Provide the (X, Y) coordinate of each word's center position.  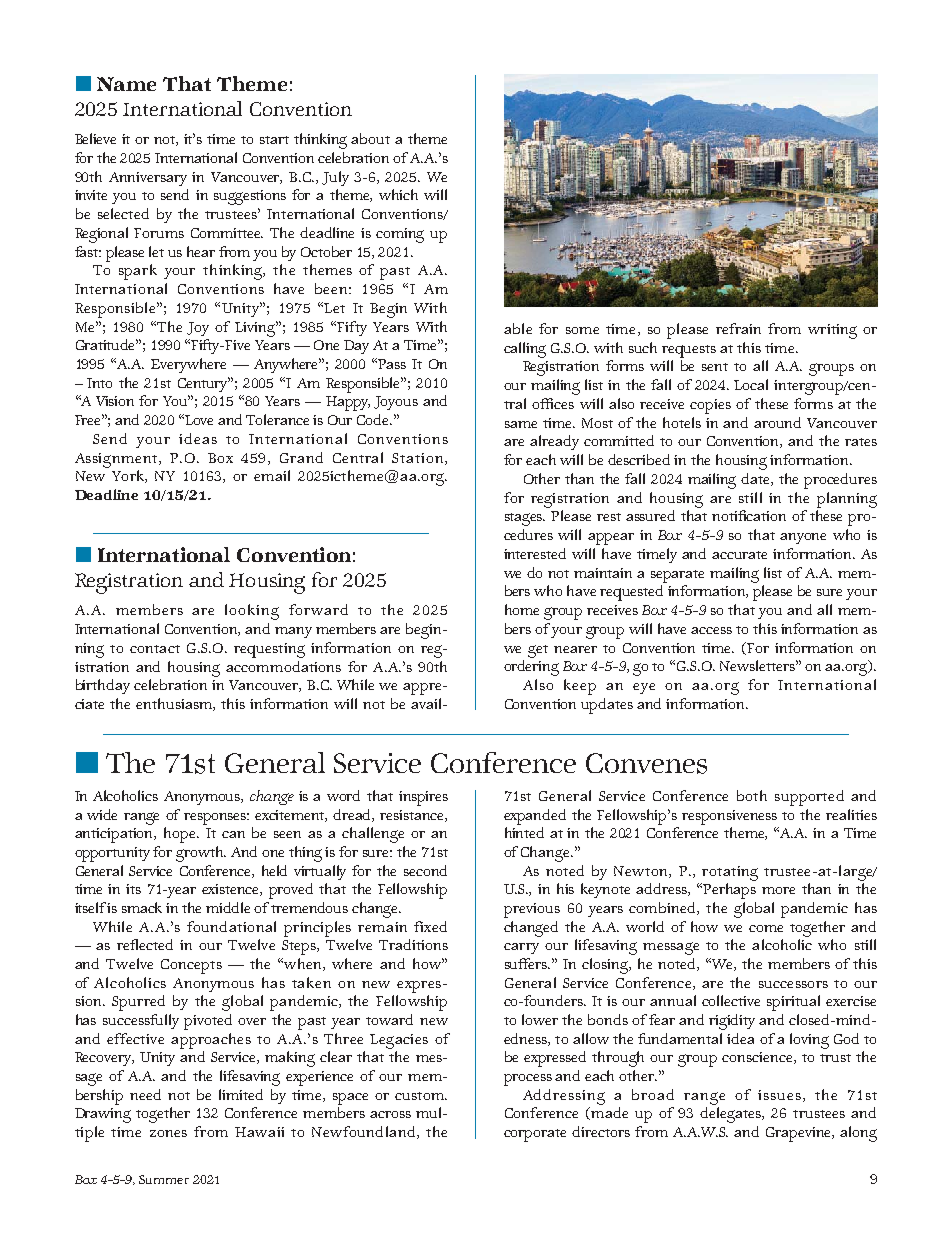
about (370, 138)
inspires (423, 798)
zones (168, 1133)
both (752, 795)
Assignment (117, 460)
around (777, 422)
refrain (738, 328)
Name (126, 84)
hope (181, 835)
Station (419, 459)
